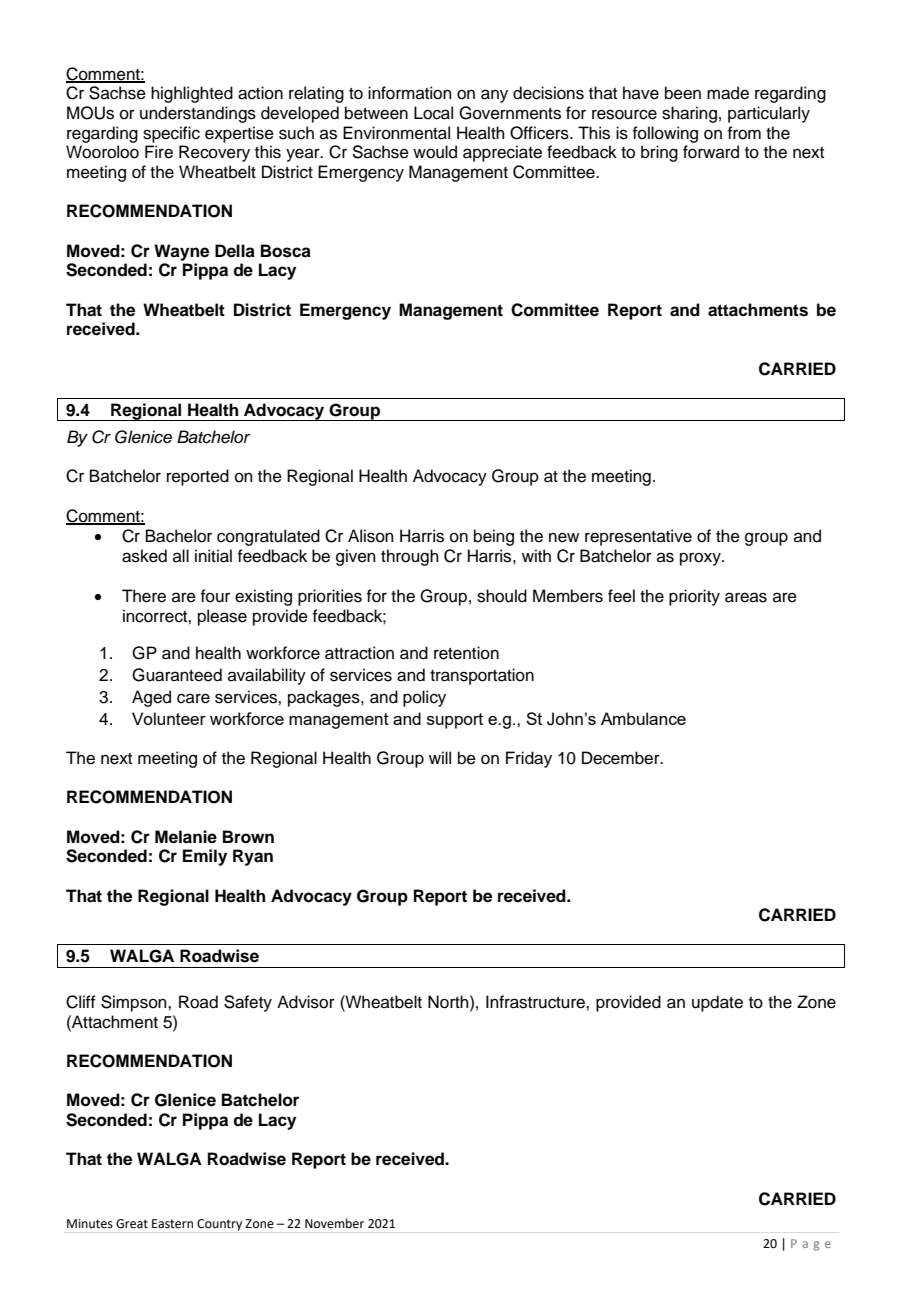  What do you see at coordinates (665, 134) in the page?
I see `following` at bounding box center [665, 134].
